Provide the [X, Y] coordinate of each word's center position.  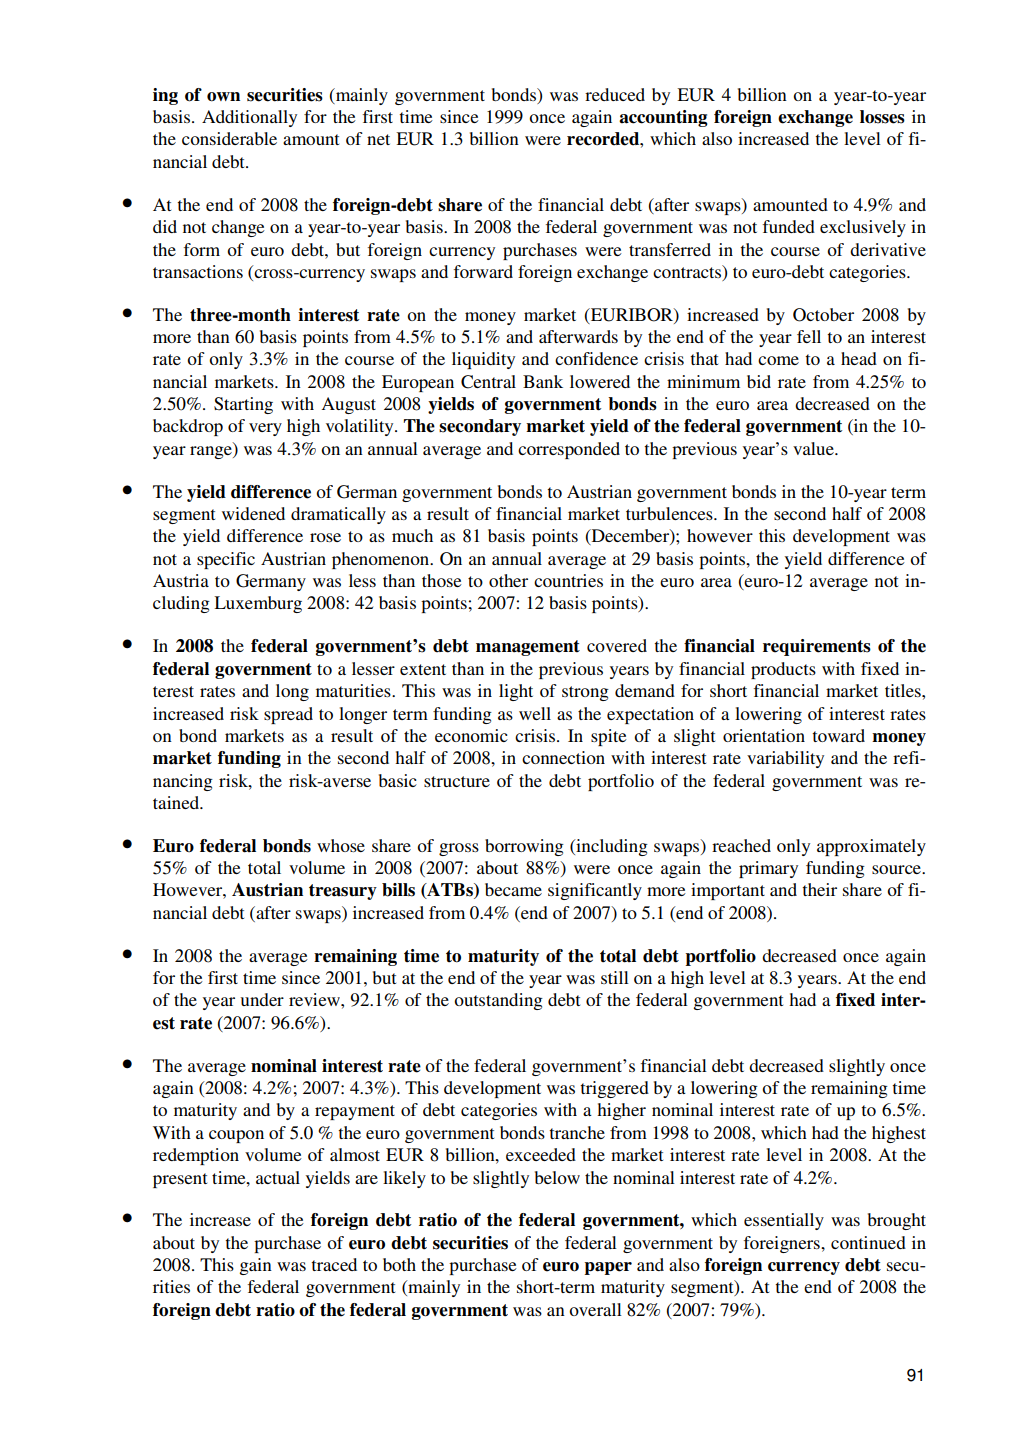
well [535, 713]
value [814, 448]
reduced [615, 94]
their [819, 889]
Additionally [249, 118]
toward [838, 735]
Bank [543, 381]
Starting [243, 405]
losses [882, 117]
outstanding [498, 1001]
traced [334, 1264]
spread [288, 715]
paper [608, 1268]
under [262, 999]
